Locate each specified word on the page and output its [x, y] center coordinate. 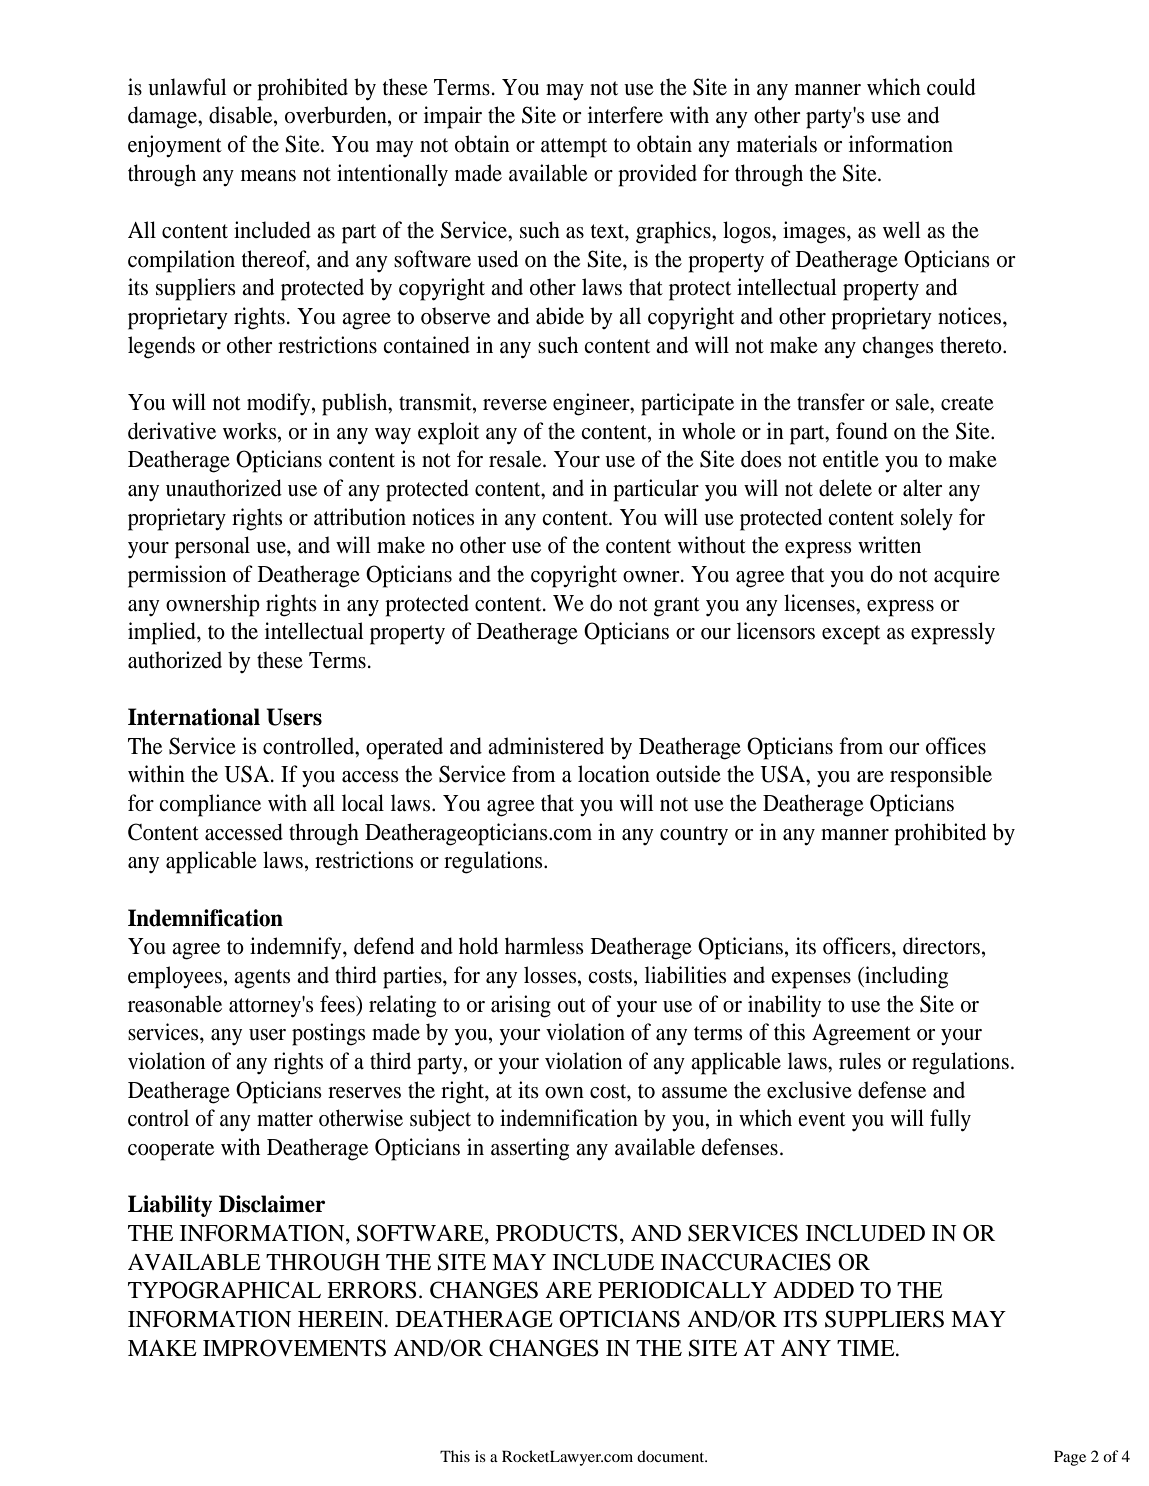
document [672, 1456]
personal [212, 547]
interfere [625, 115]
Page [1070, 1458]
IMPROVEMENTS [294, 1348]
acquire [967, 576]
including [905, 977]
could [951, 87]
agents [262, 979]
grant [677, 607]
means [268, 176]
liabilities [685, 975]
